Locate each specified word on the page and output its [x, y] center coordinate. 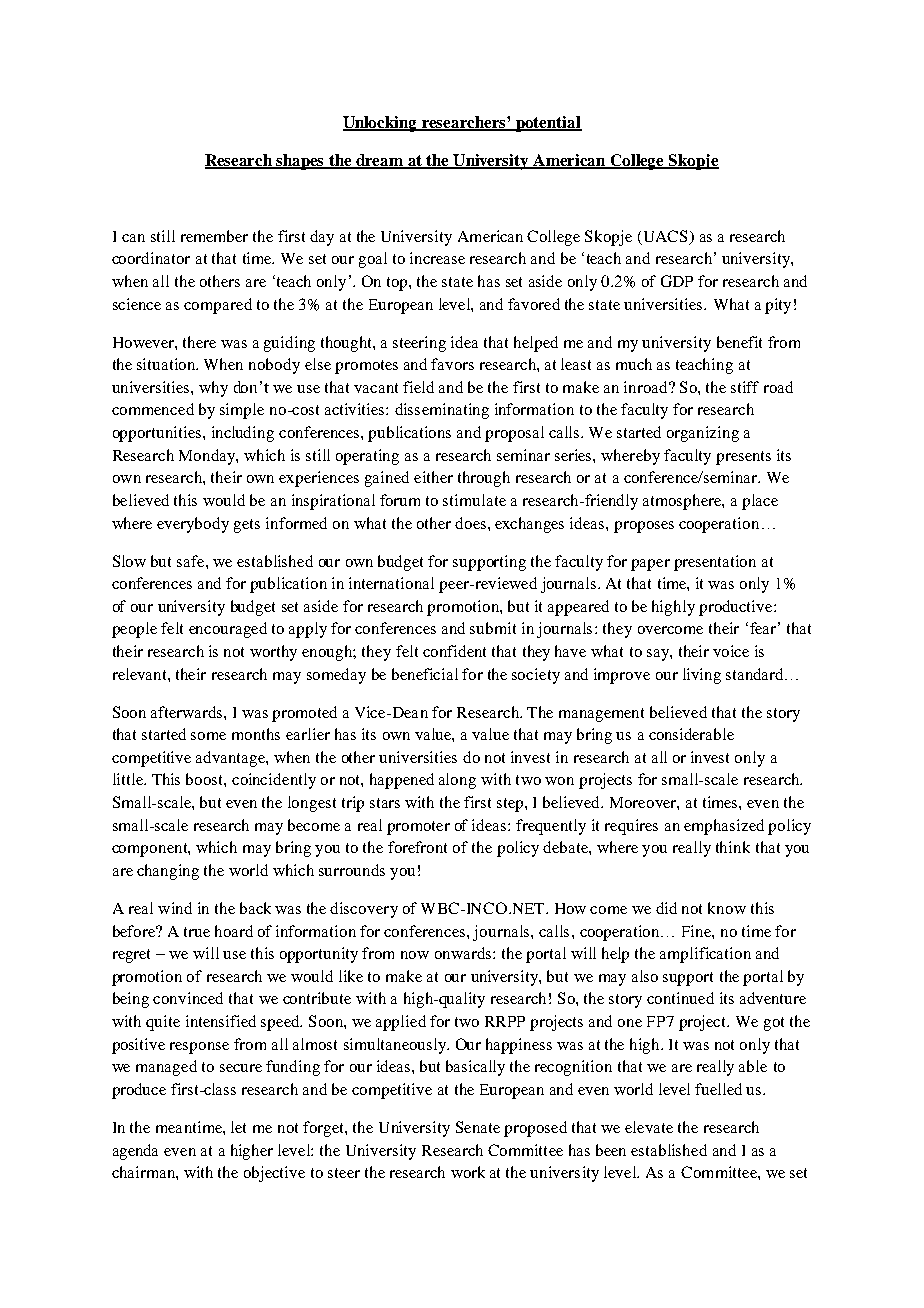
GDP [677, 281]
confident [454, 651]
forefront [417, 847]
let [238, 1127]
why [213, 389]
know [727, 908]
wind [175, 908]
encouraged [228, 630]
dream [380, 161]
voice [731, 651]
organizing [703, 434]
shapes [300, 162]
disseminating [442, 411]
